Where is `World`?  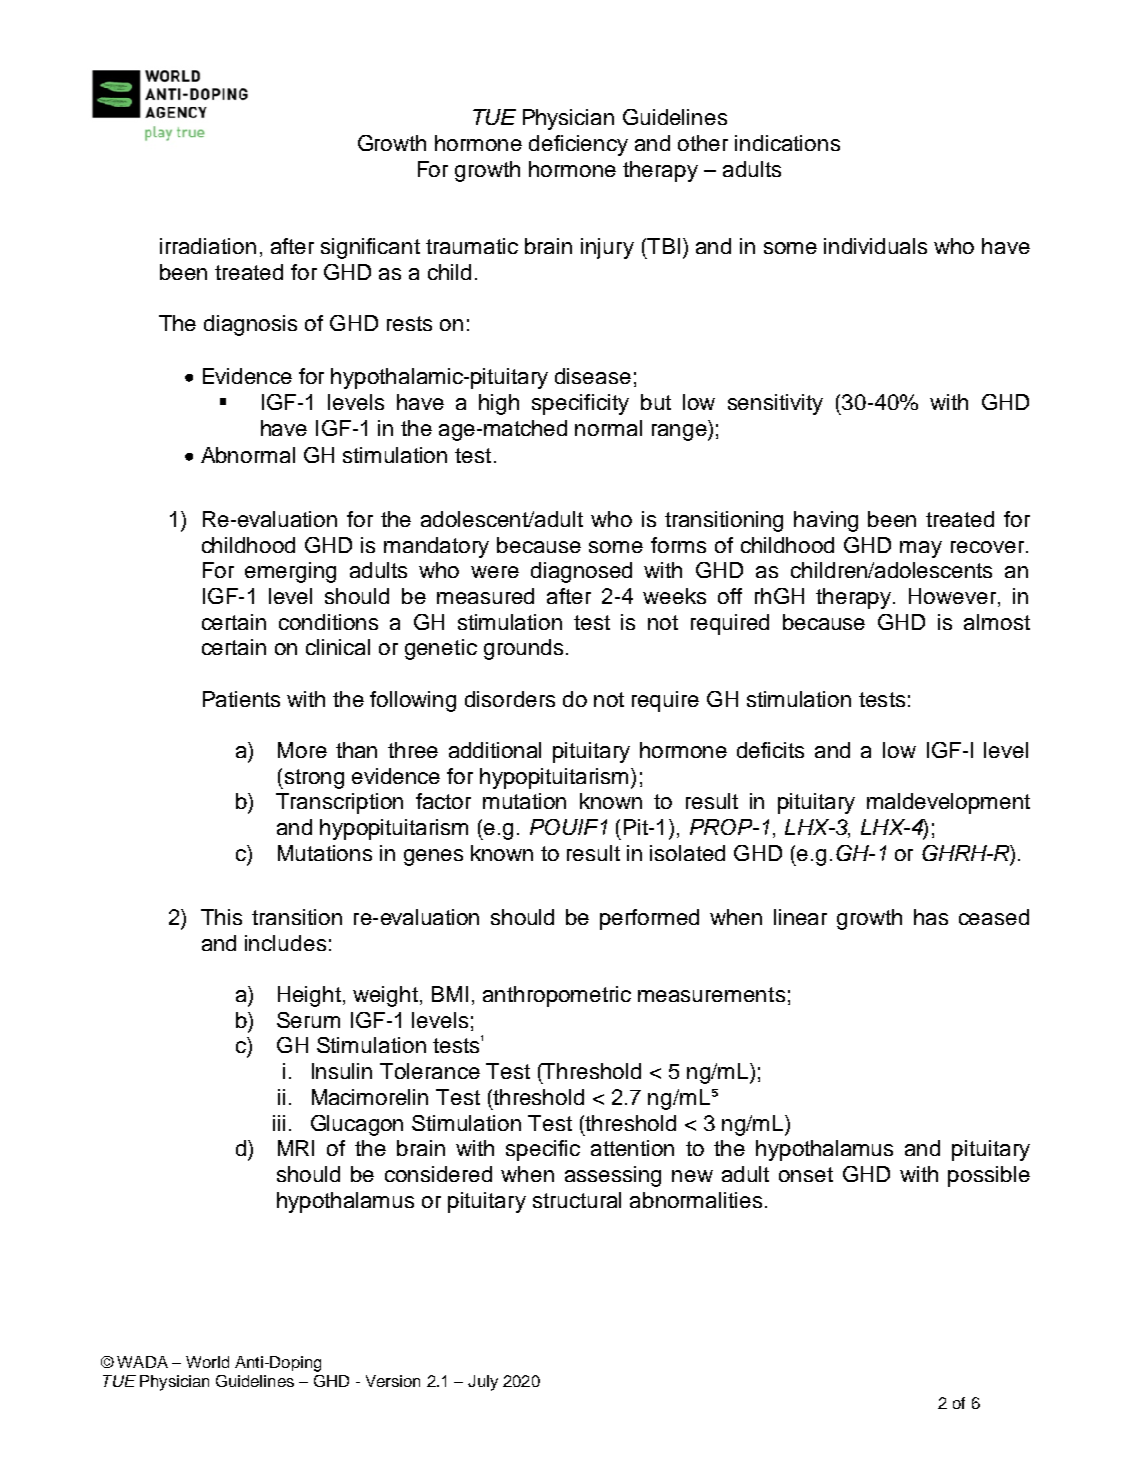 World is located at coordinates (207, 1362).
